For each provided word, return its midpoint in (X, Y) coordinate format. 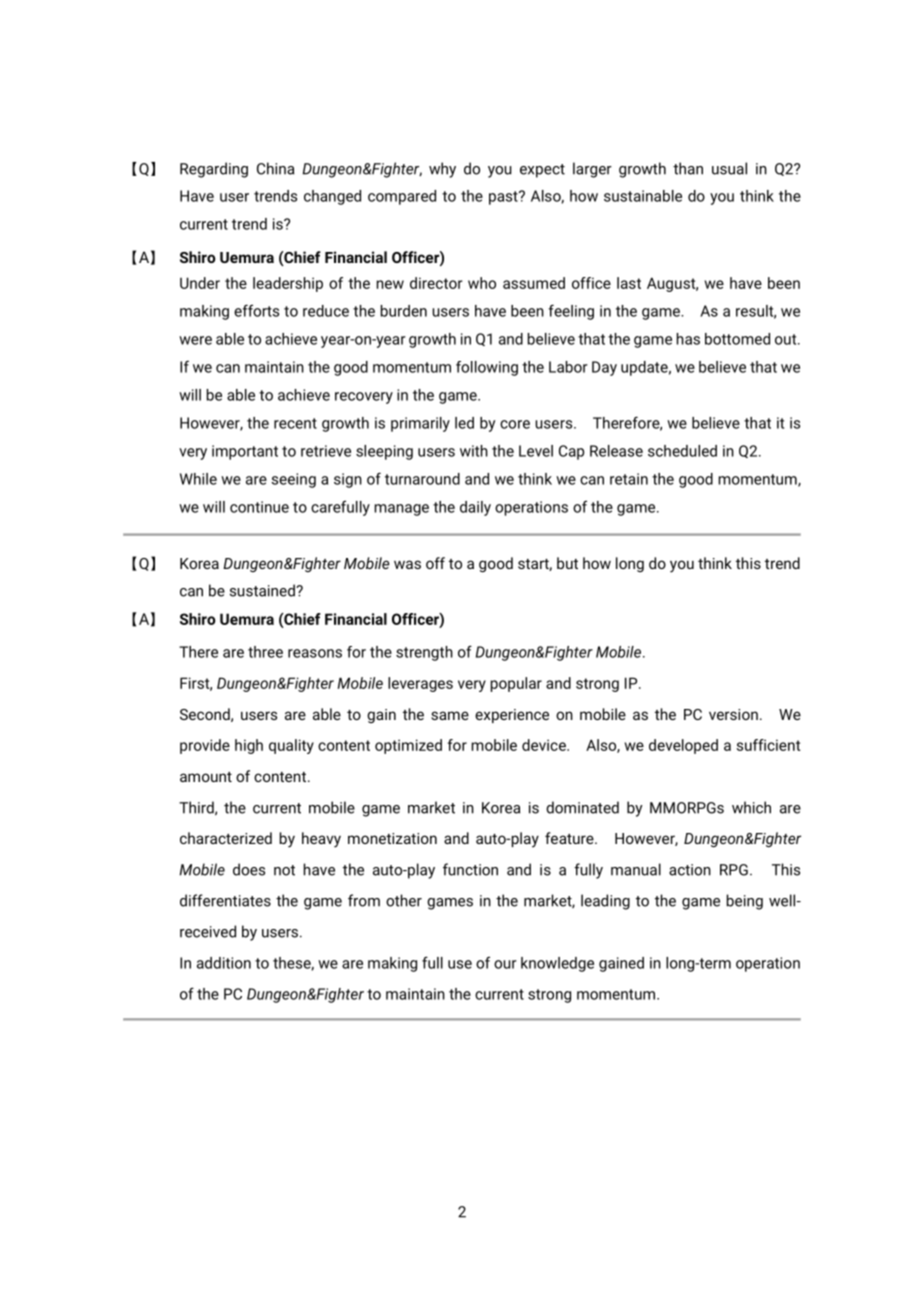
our (505, 964)
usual (729, 168)
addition (224, 963)
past (504, 198)
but (567, 563)
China (275, 168)
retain (629, 479)
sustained (263, 590)
